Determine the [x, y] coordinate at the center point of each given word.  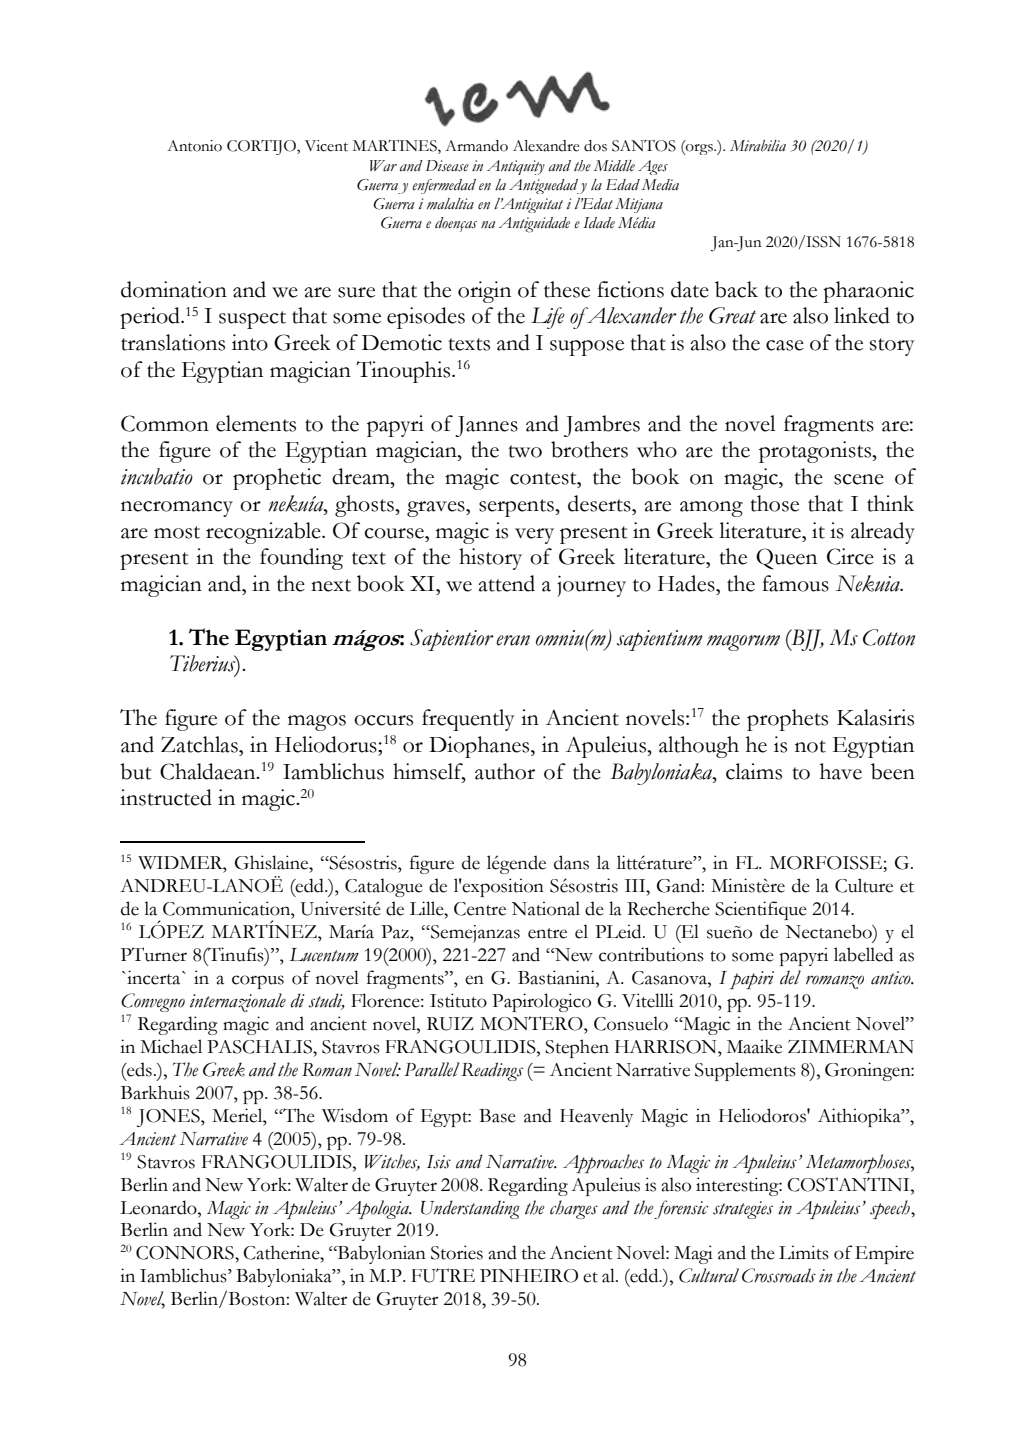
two [525, 451]
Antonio [194, 146]
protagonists [816, 452]
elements [256, 423]
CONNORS [186, 1253]
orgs [699, 149]
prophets [787, 720]
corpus [258, 982]
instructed [166, 797]
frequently [468, 720]
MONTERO [532, 1023]
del [790, 977]
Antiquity [516, 167]
